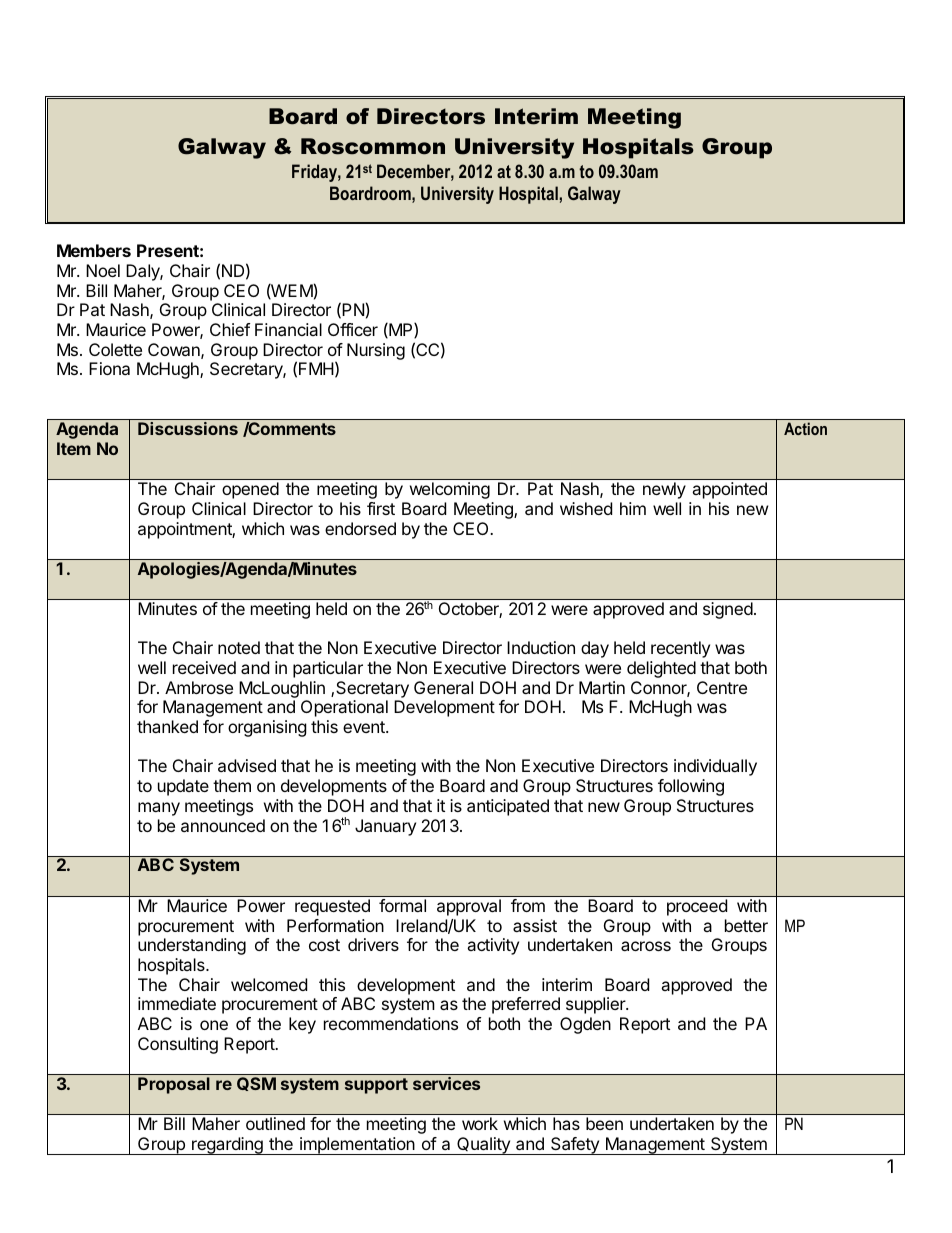 This screenshot has width=952, height=1233. Describe the element at coordinates (353, 329) in the screenshot. I see `Officer` at that location.
